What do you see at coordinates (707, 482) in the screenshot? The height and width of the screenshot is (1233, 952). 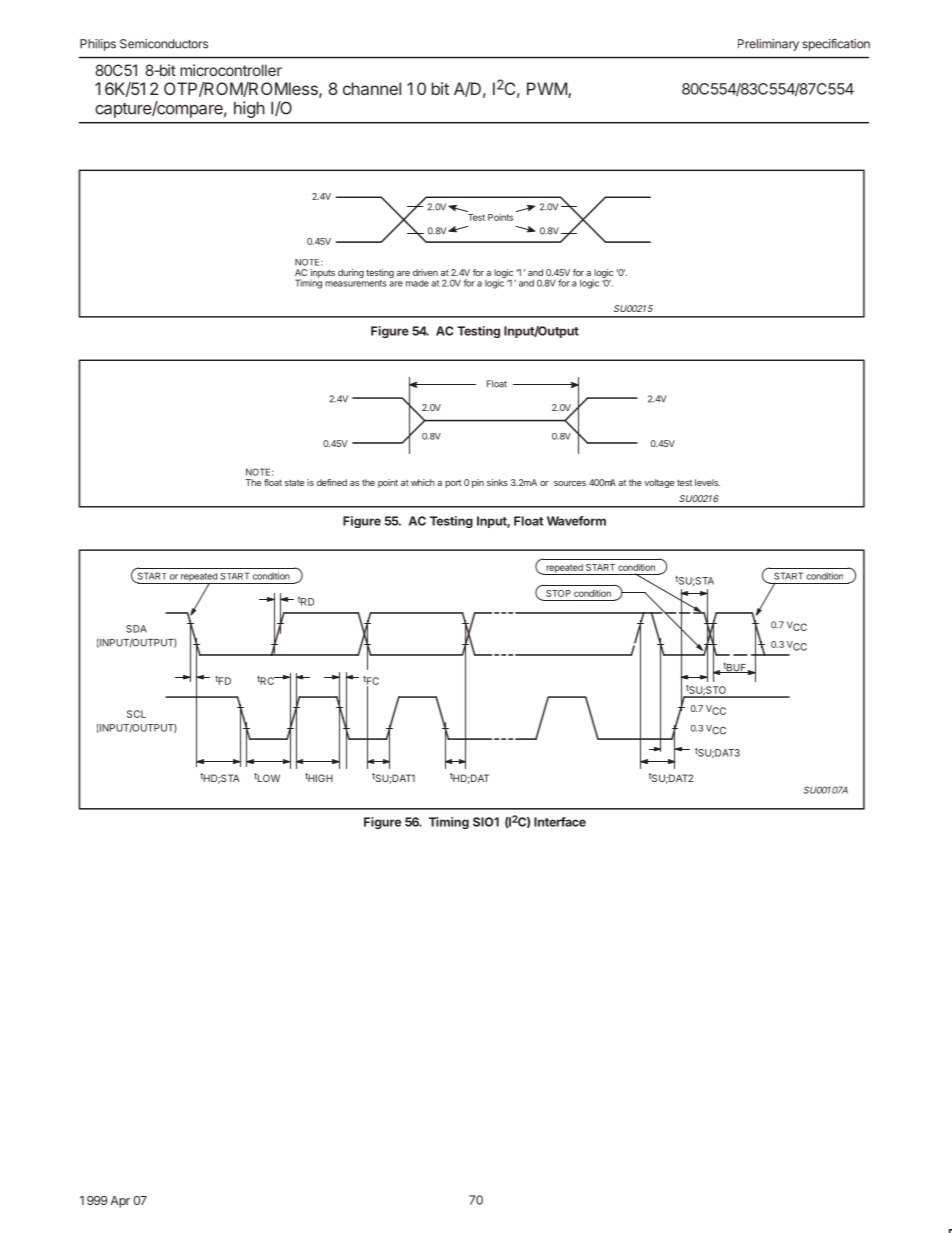 I see `levels` at bounding box center [707, 482].
